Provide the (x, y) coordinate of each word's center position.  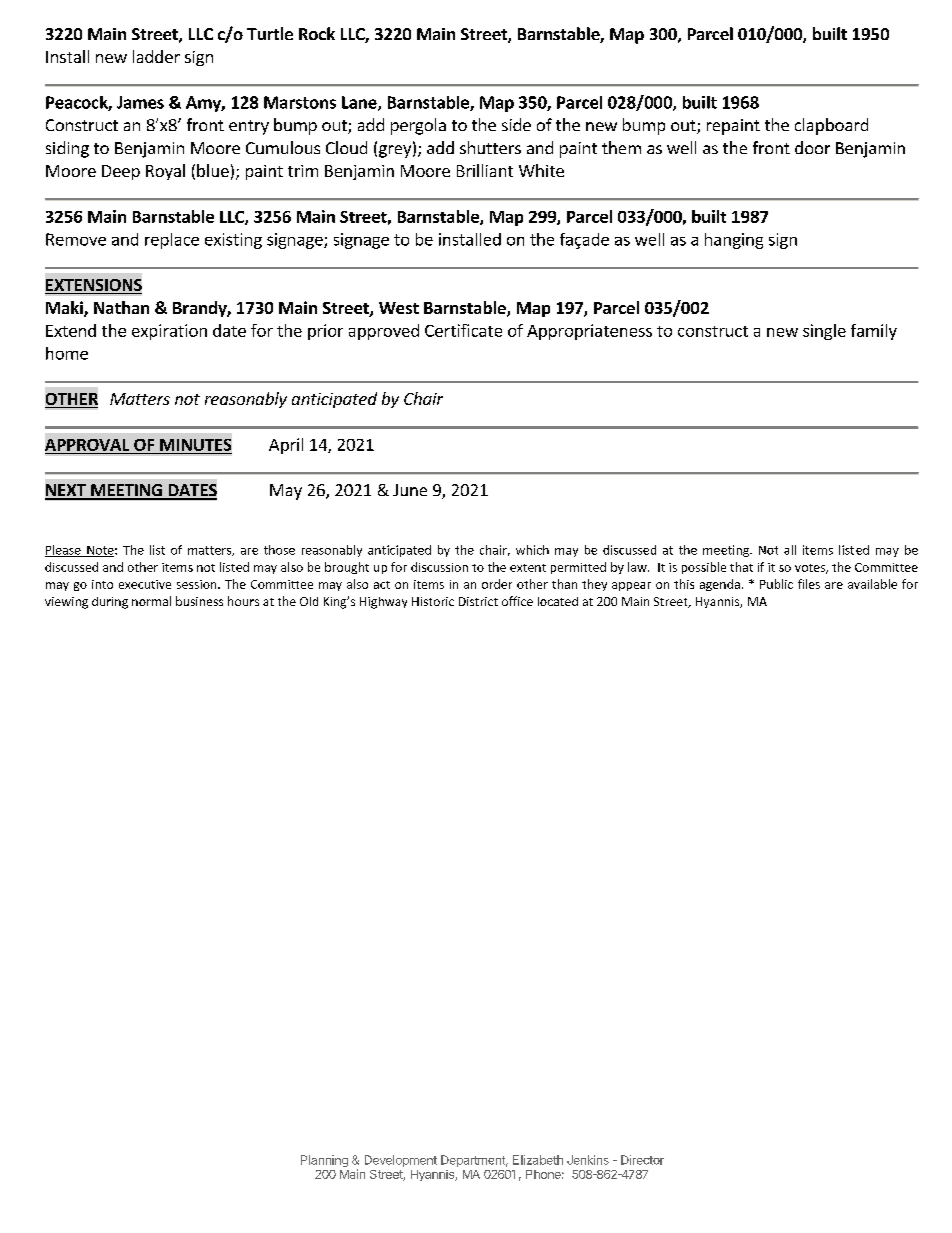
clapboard (831, 126)
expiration (169, 332)
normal (151, 601)
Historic (433, 601)
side (516, 124)
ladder (156, 56)
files (809, 584)
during (110, 603)
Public (776, 584)
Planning (324, 1161)
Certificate (463, 330)
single (824, 332)
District (478, 601)
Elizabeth (538, 1160)
